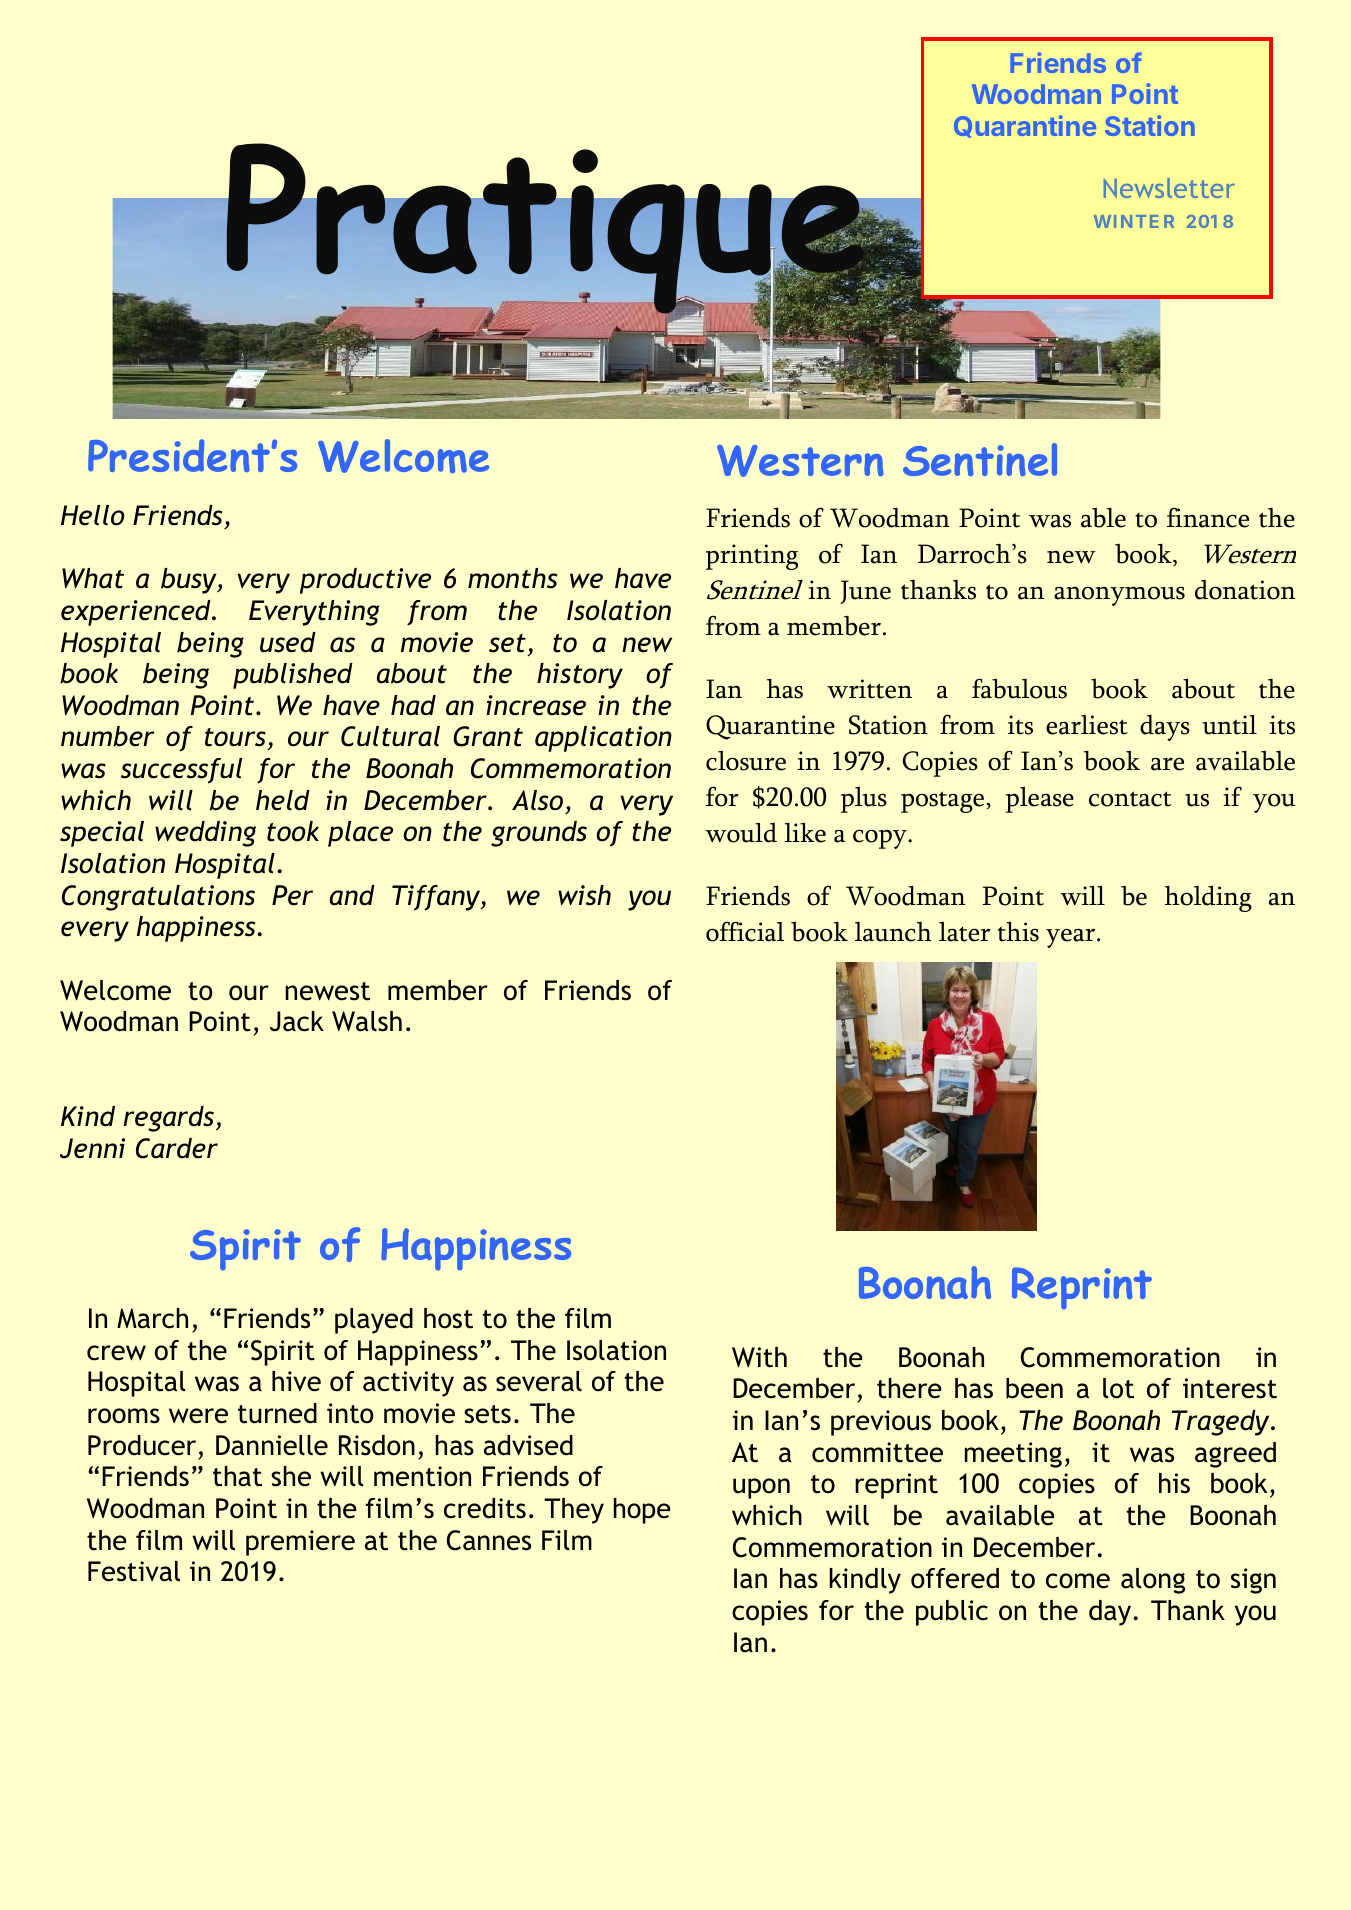 The image size is (1351, 1910). I want to click on Newsletter, so click(1169, 188).
